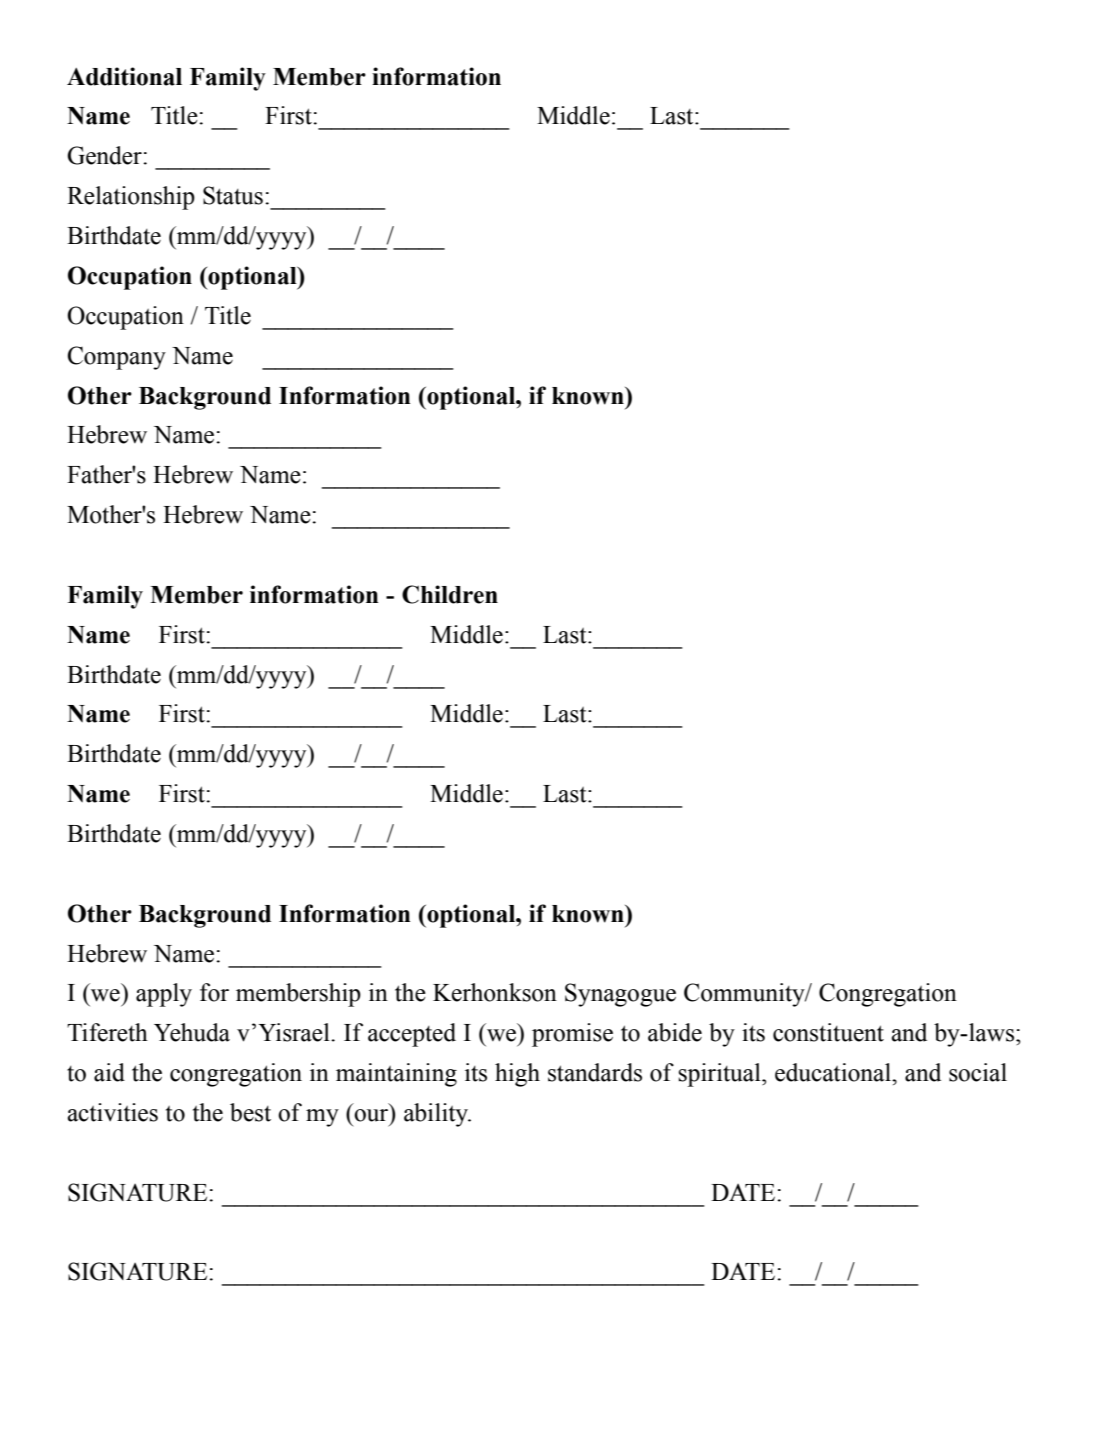 This document has height=1435, width=1109. I want to click on Children, so click(450, 594).
